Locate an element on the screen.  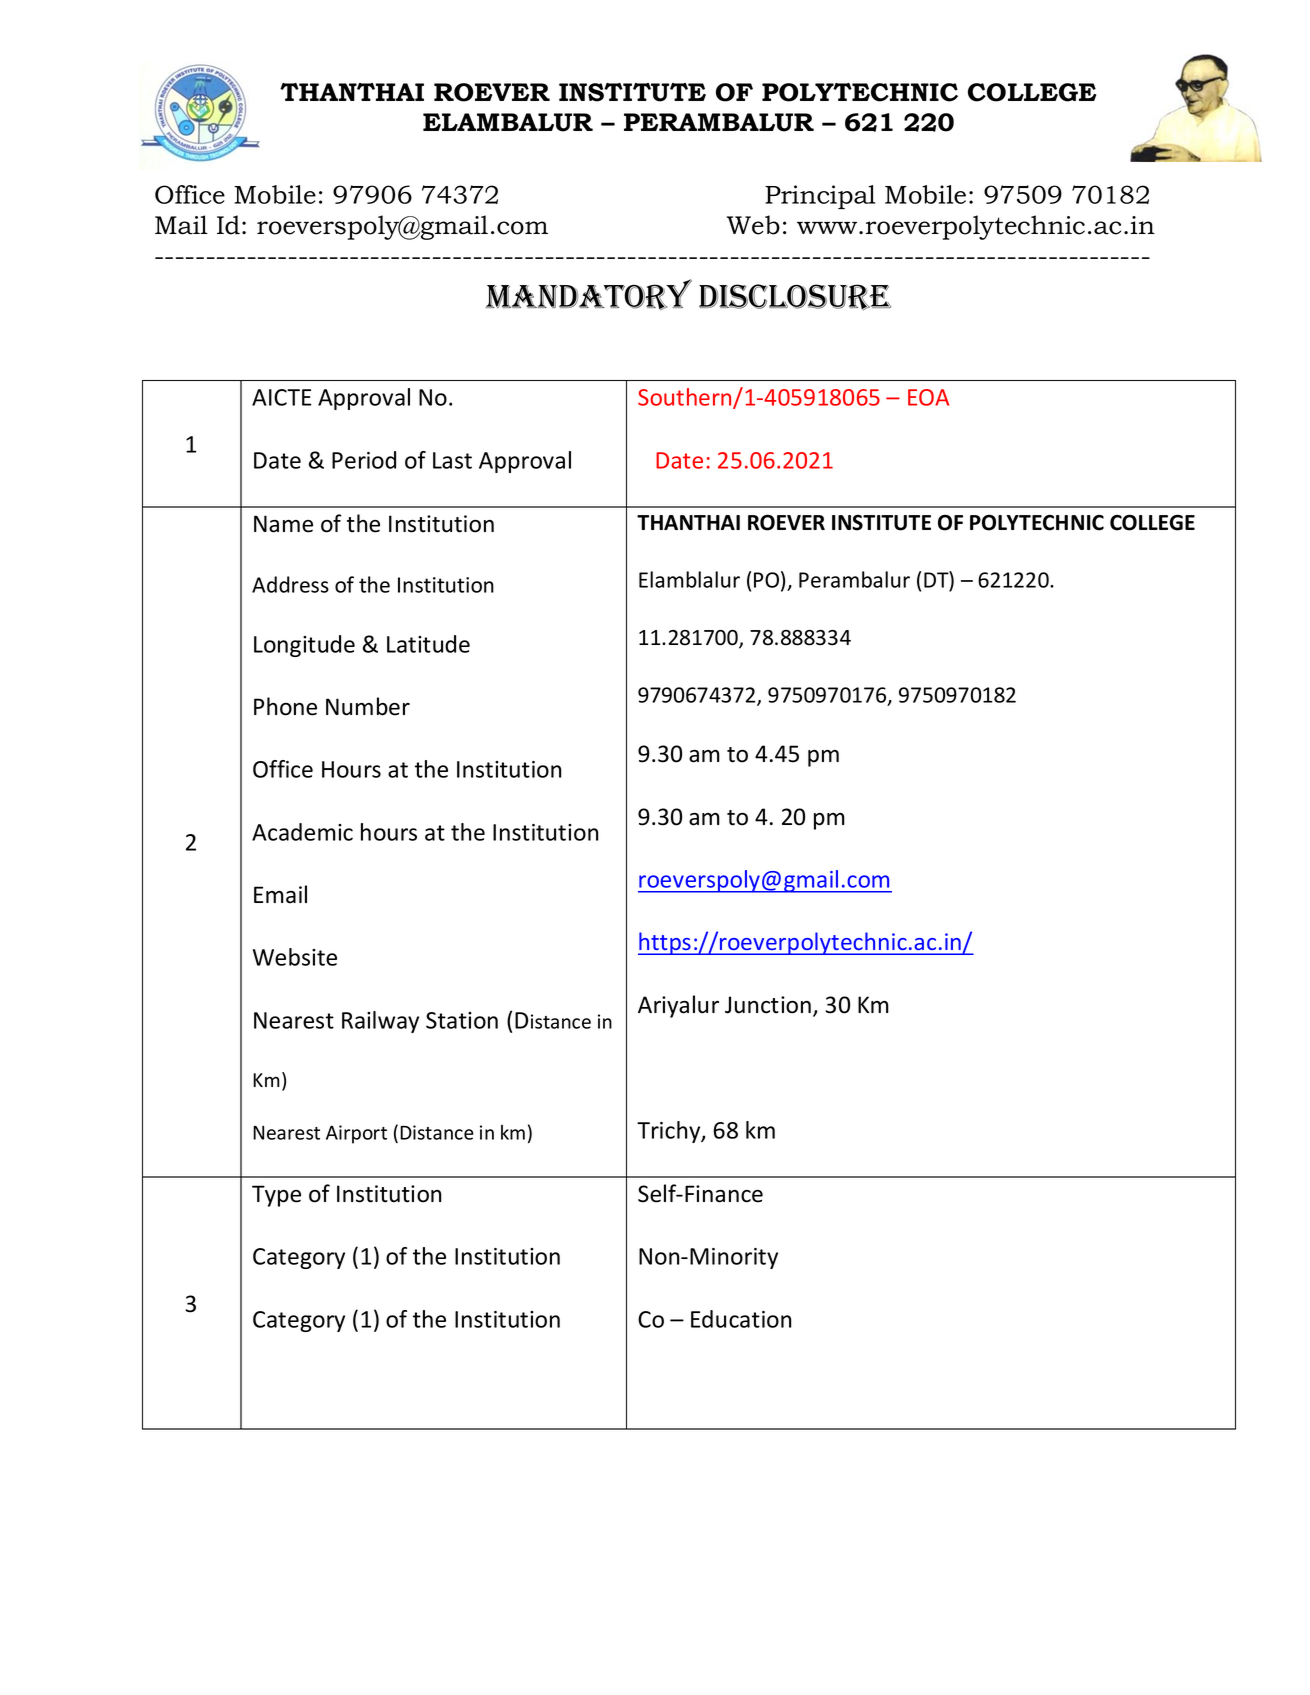
Latitude is located at coordinates (428, 644).
